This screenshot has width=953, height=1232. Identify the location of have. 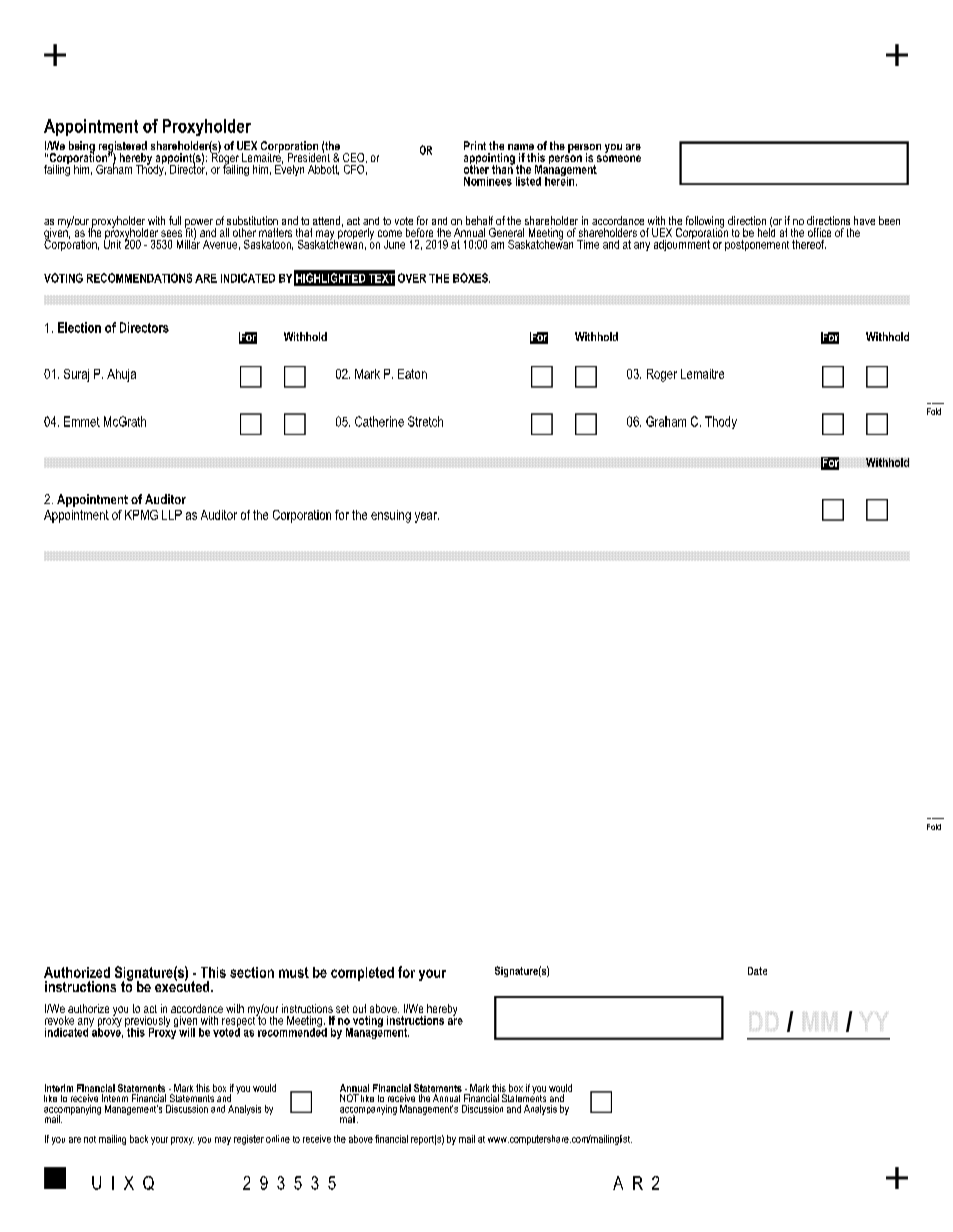
(864, 220).
